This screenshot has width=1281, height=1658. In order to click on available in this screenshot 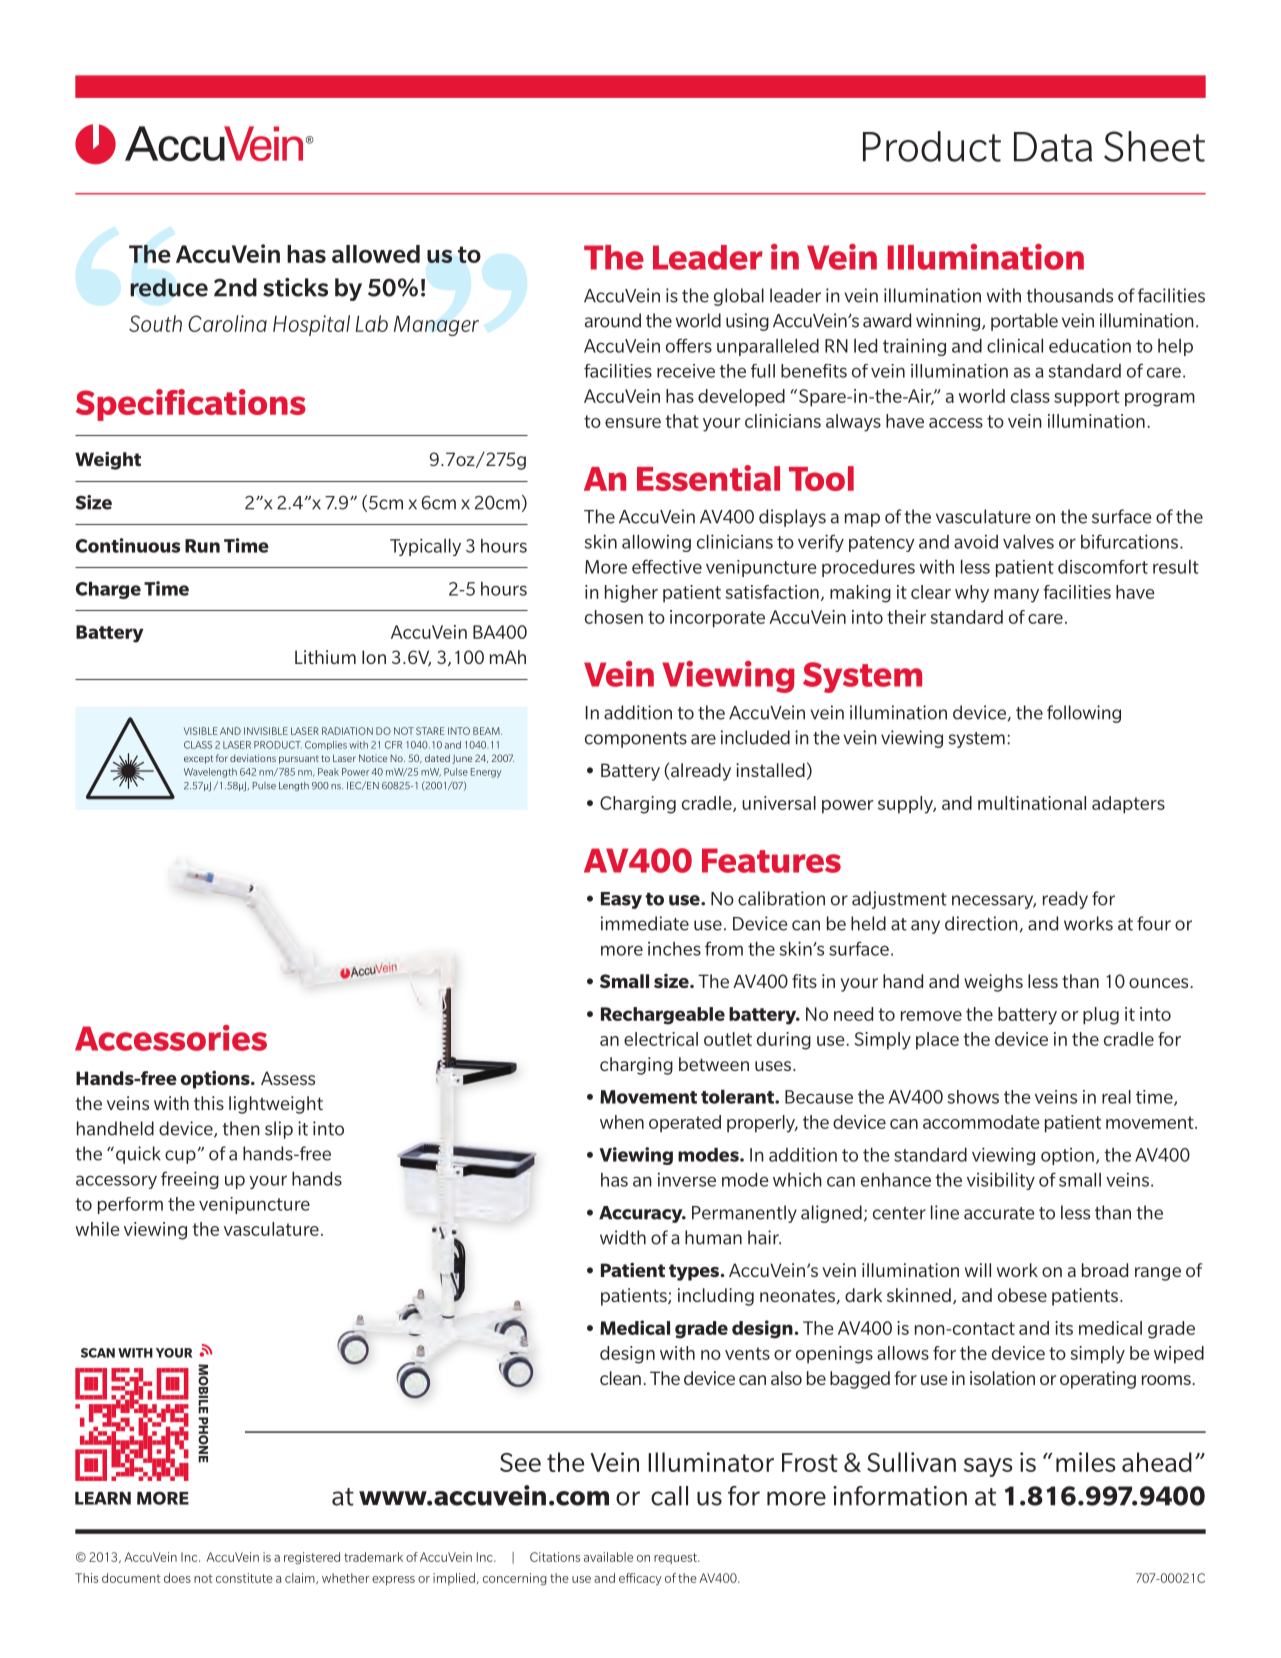, I will do `click(608, 1557)`.
